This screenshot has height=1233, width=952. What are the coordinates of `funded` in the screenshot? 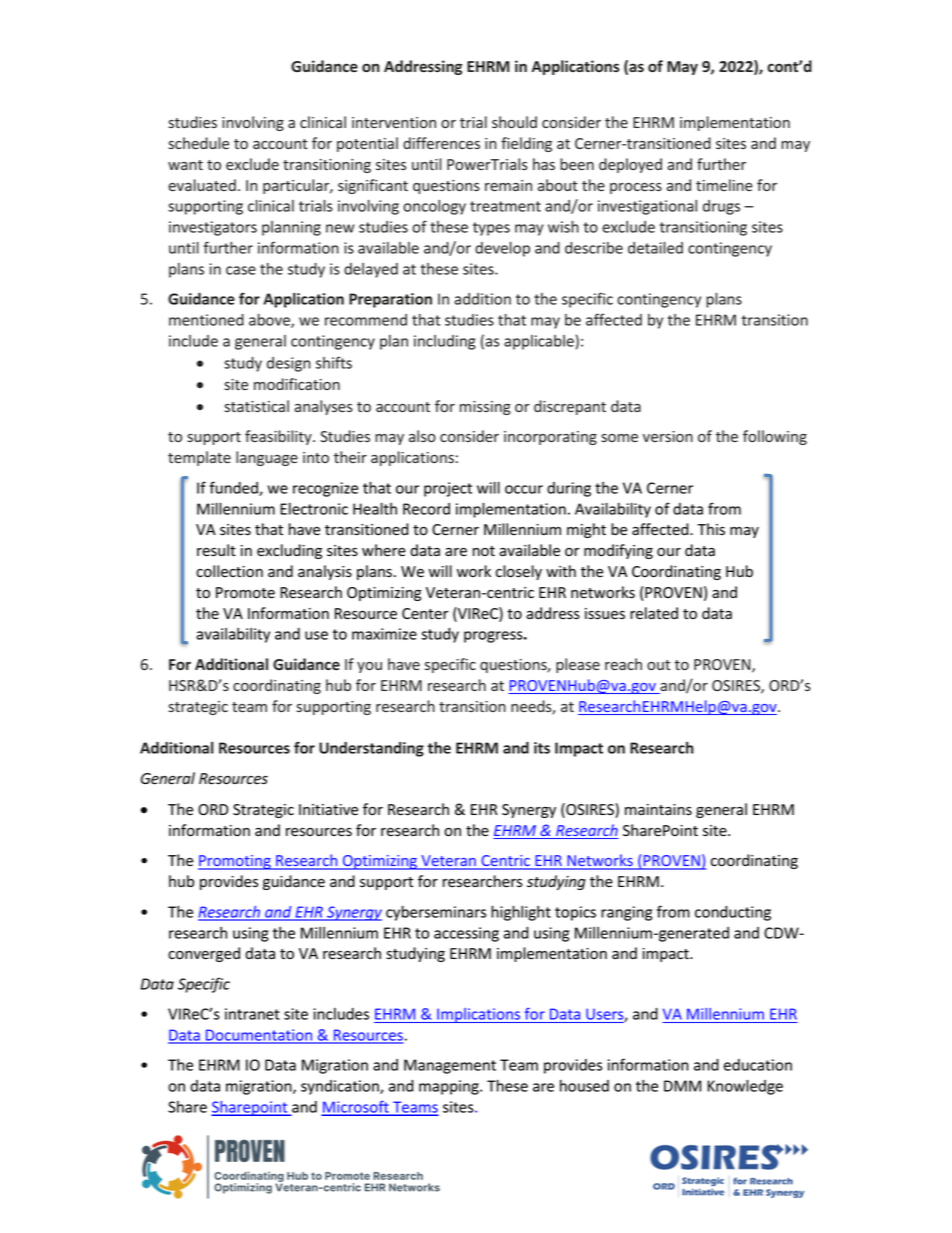 It's located at (234, 488).
